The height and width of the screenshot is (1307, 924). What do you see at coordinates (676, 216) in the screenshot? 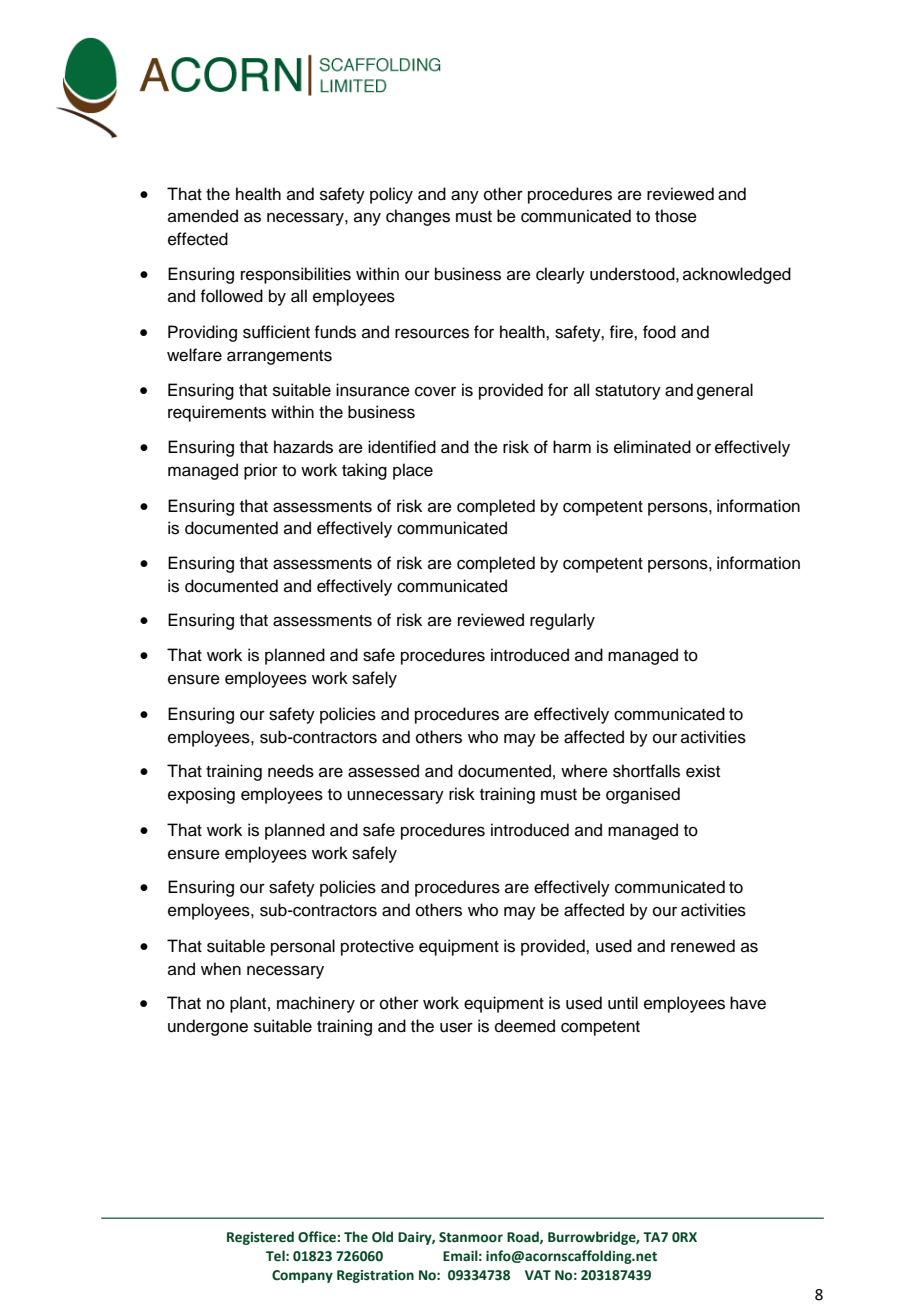
I see `those` at bounding box center [676, 216].
